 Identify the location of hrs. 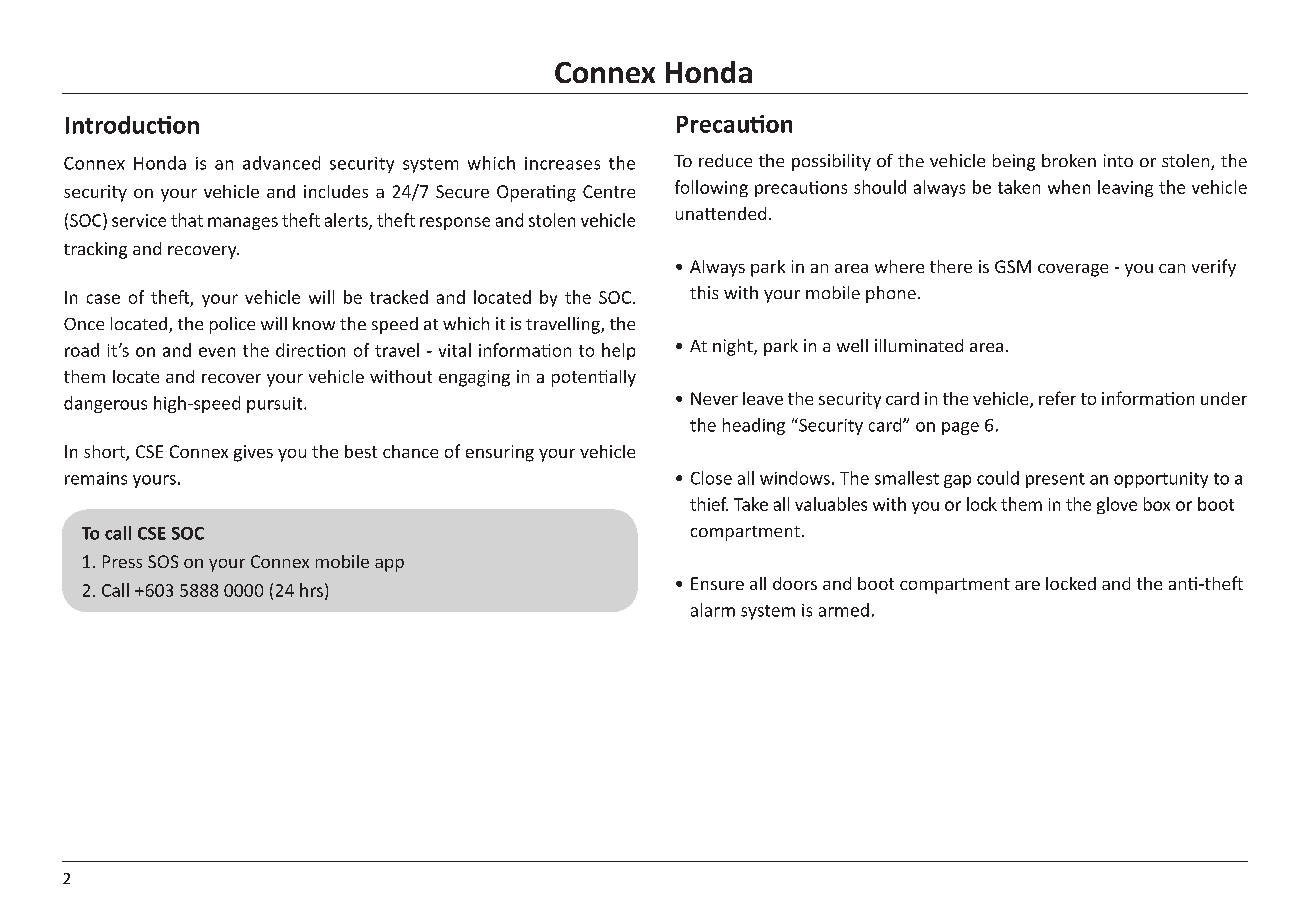
(311, 590).
